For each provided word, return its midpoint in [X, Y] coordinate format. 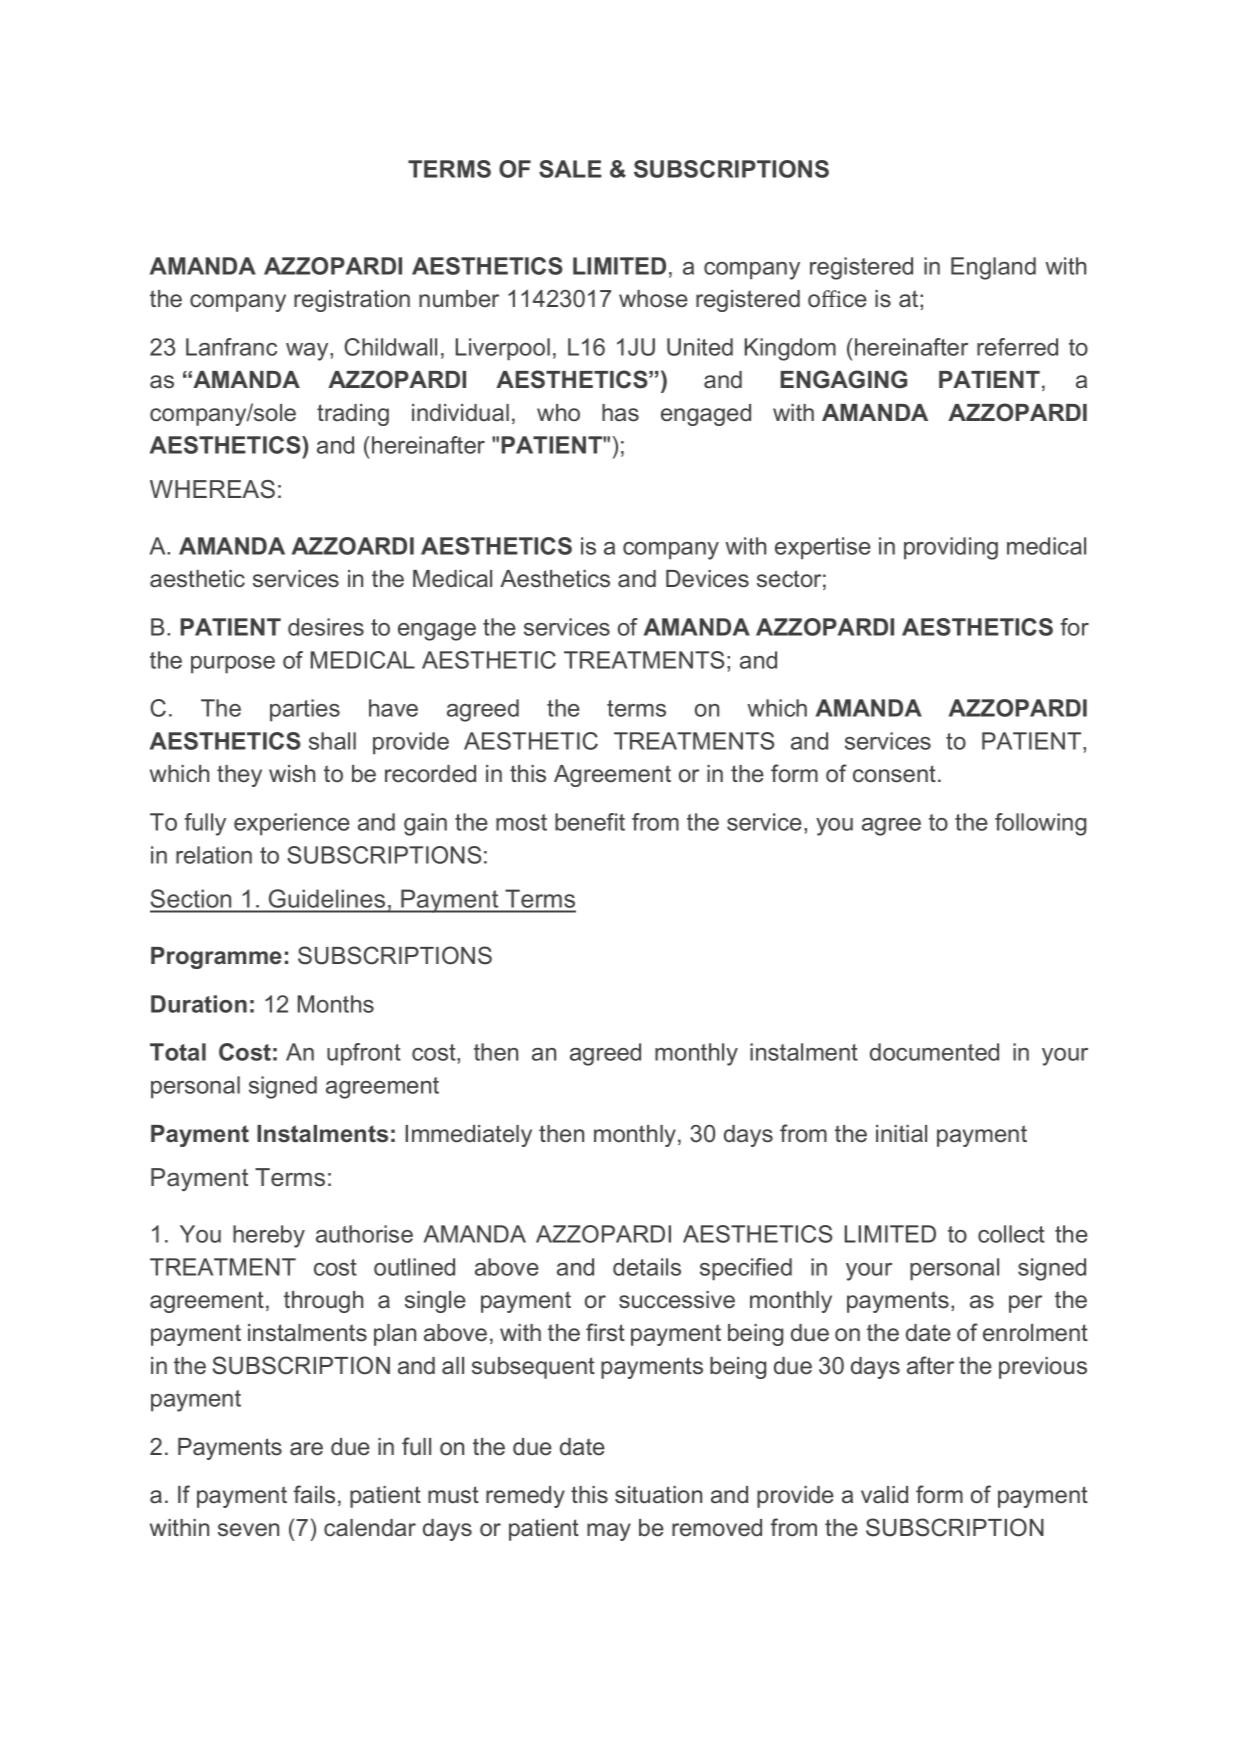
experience [292, 824]
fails [314, 1494]
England [993, 268]
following [1040, 824]
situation [658, 1495]
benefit [590, 822]
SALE [570, 169]
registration [352, 301]
